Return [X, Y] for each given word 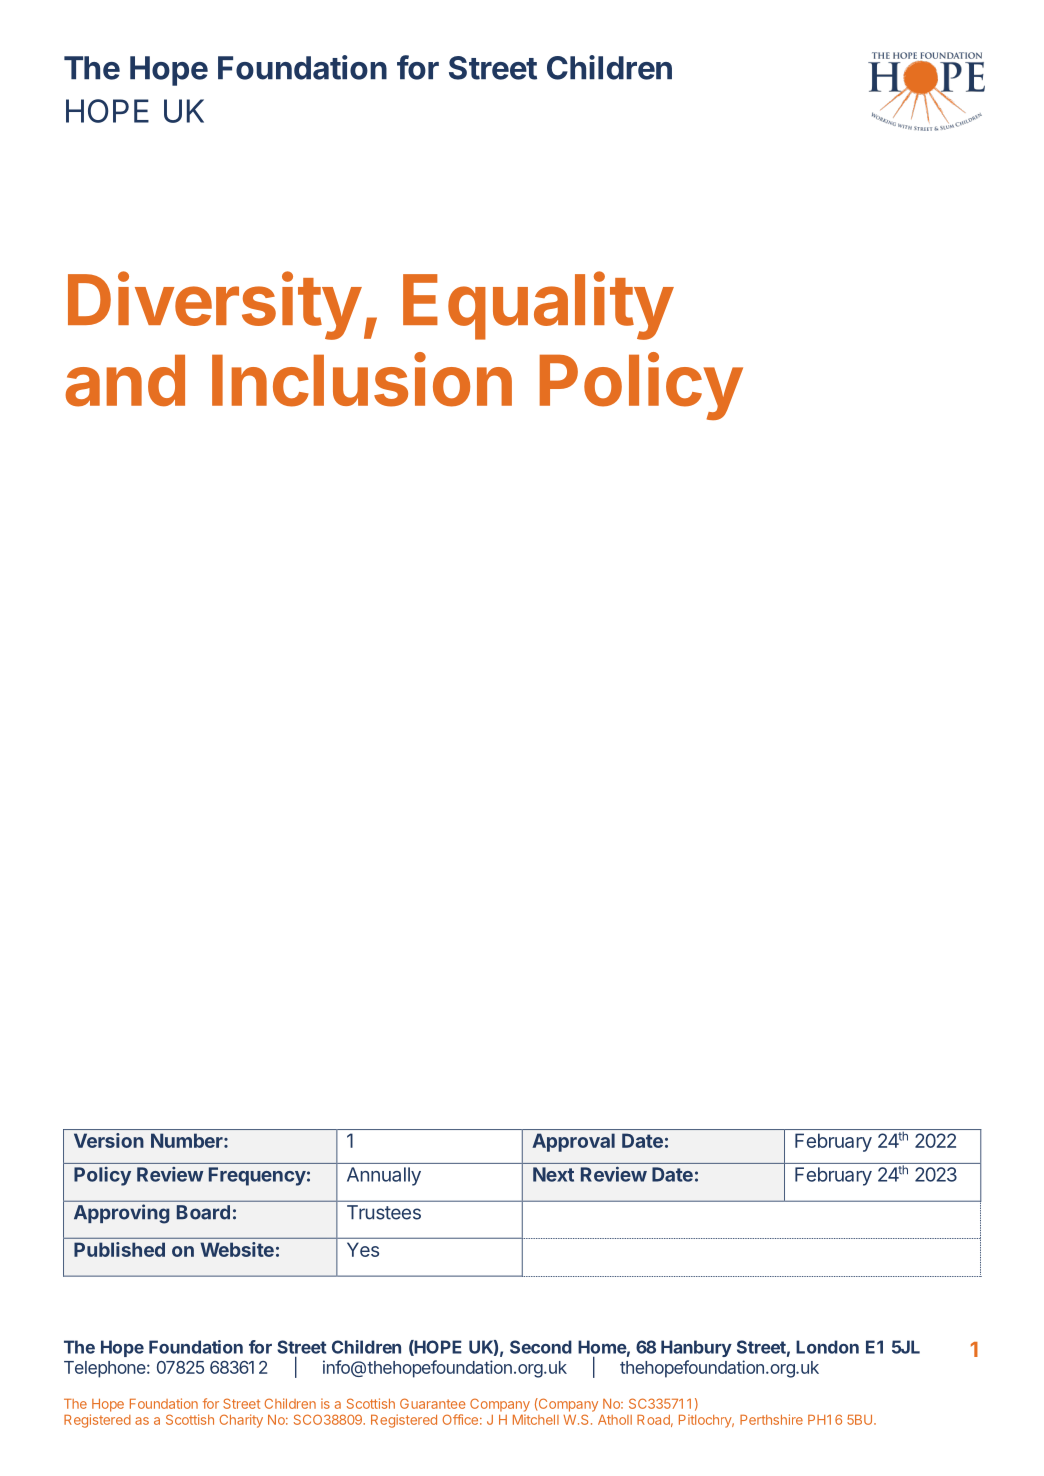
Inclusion [362, 379]
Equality [538, 306]
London [827, 1347]
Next [553, 1174]
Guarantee [432, 1403]
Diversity [214, 306]
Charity [241, 1421]
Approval [573, 1142]
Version [109, 1140]
